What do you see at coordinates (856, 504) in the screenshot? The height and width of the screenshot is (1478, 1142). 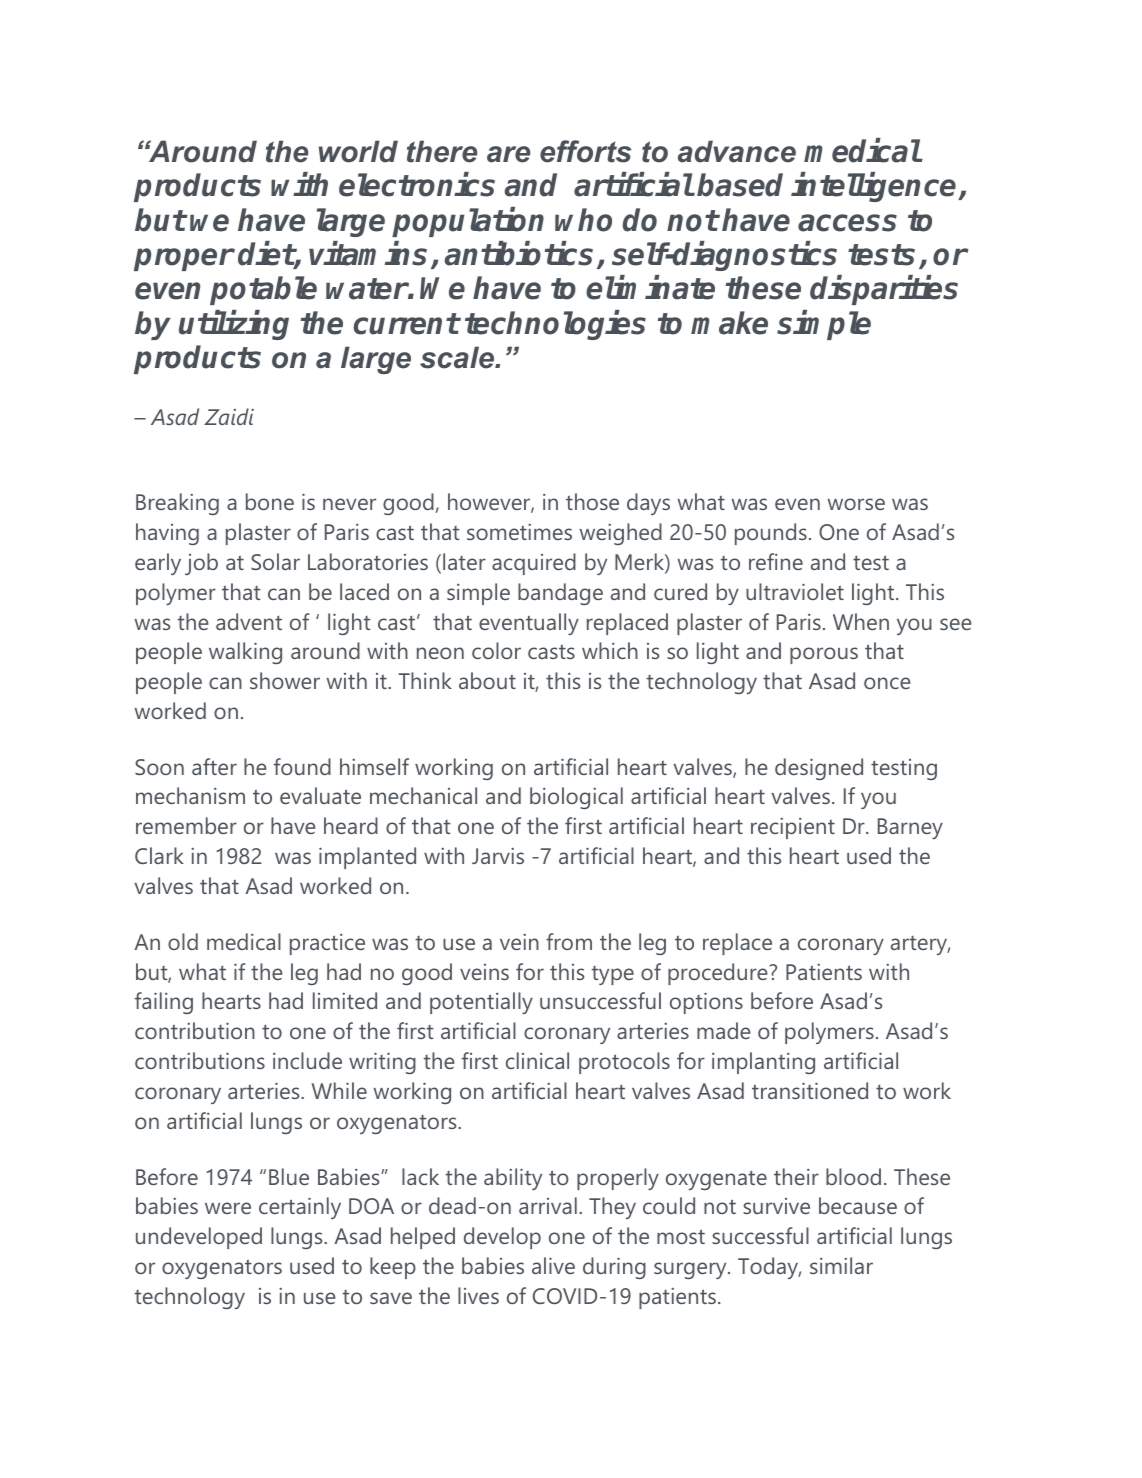 I see `worse` at bounding box center [856, 504].
